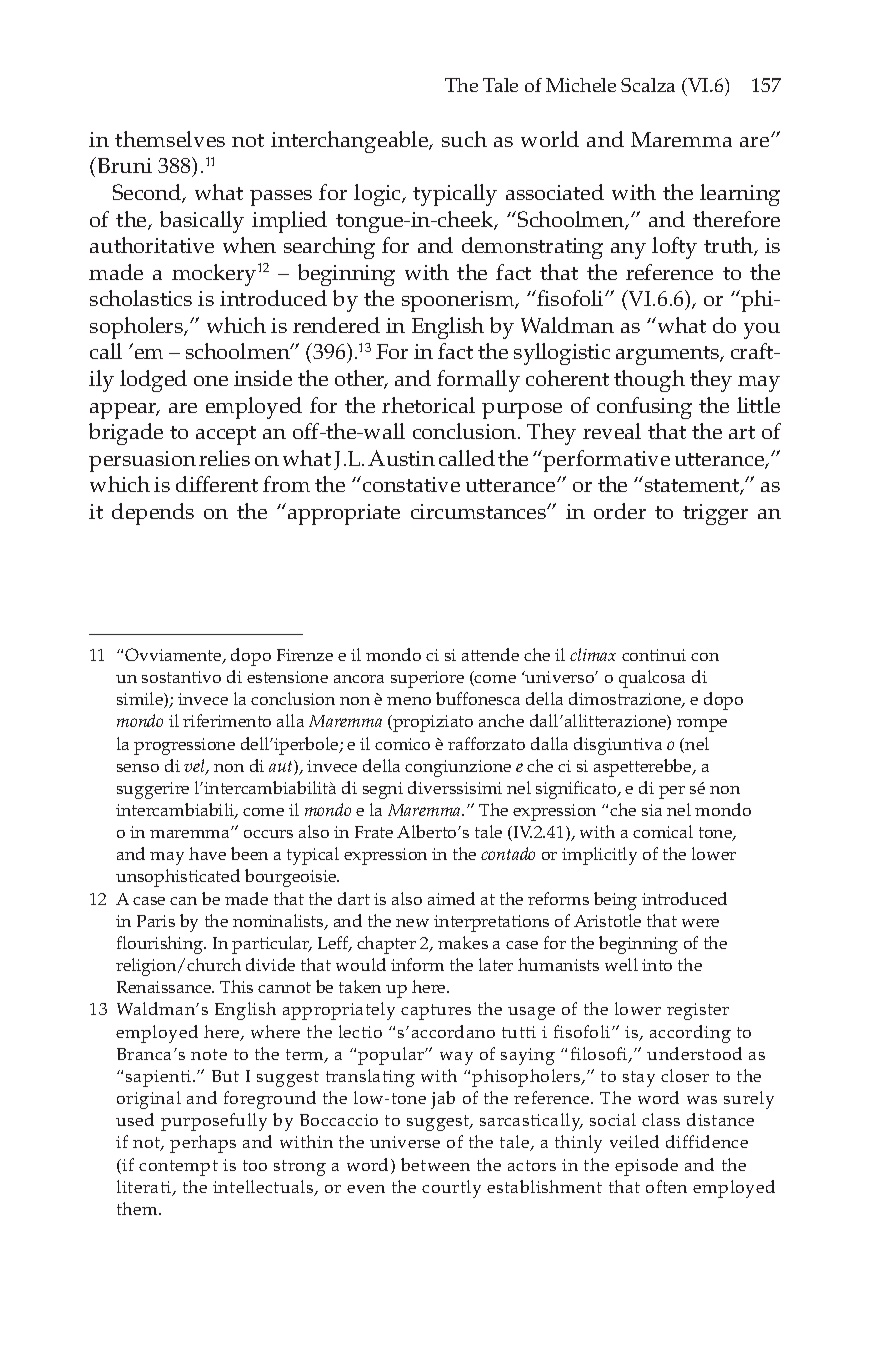 The height and width of the document is (1372, 871). I want to click on sia, so click(652, 810).
